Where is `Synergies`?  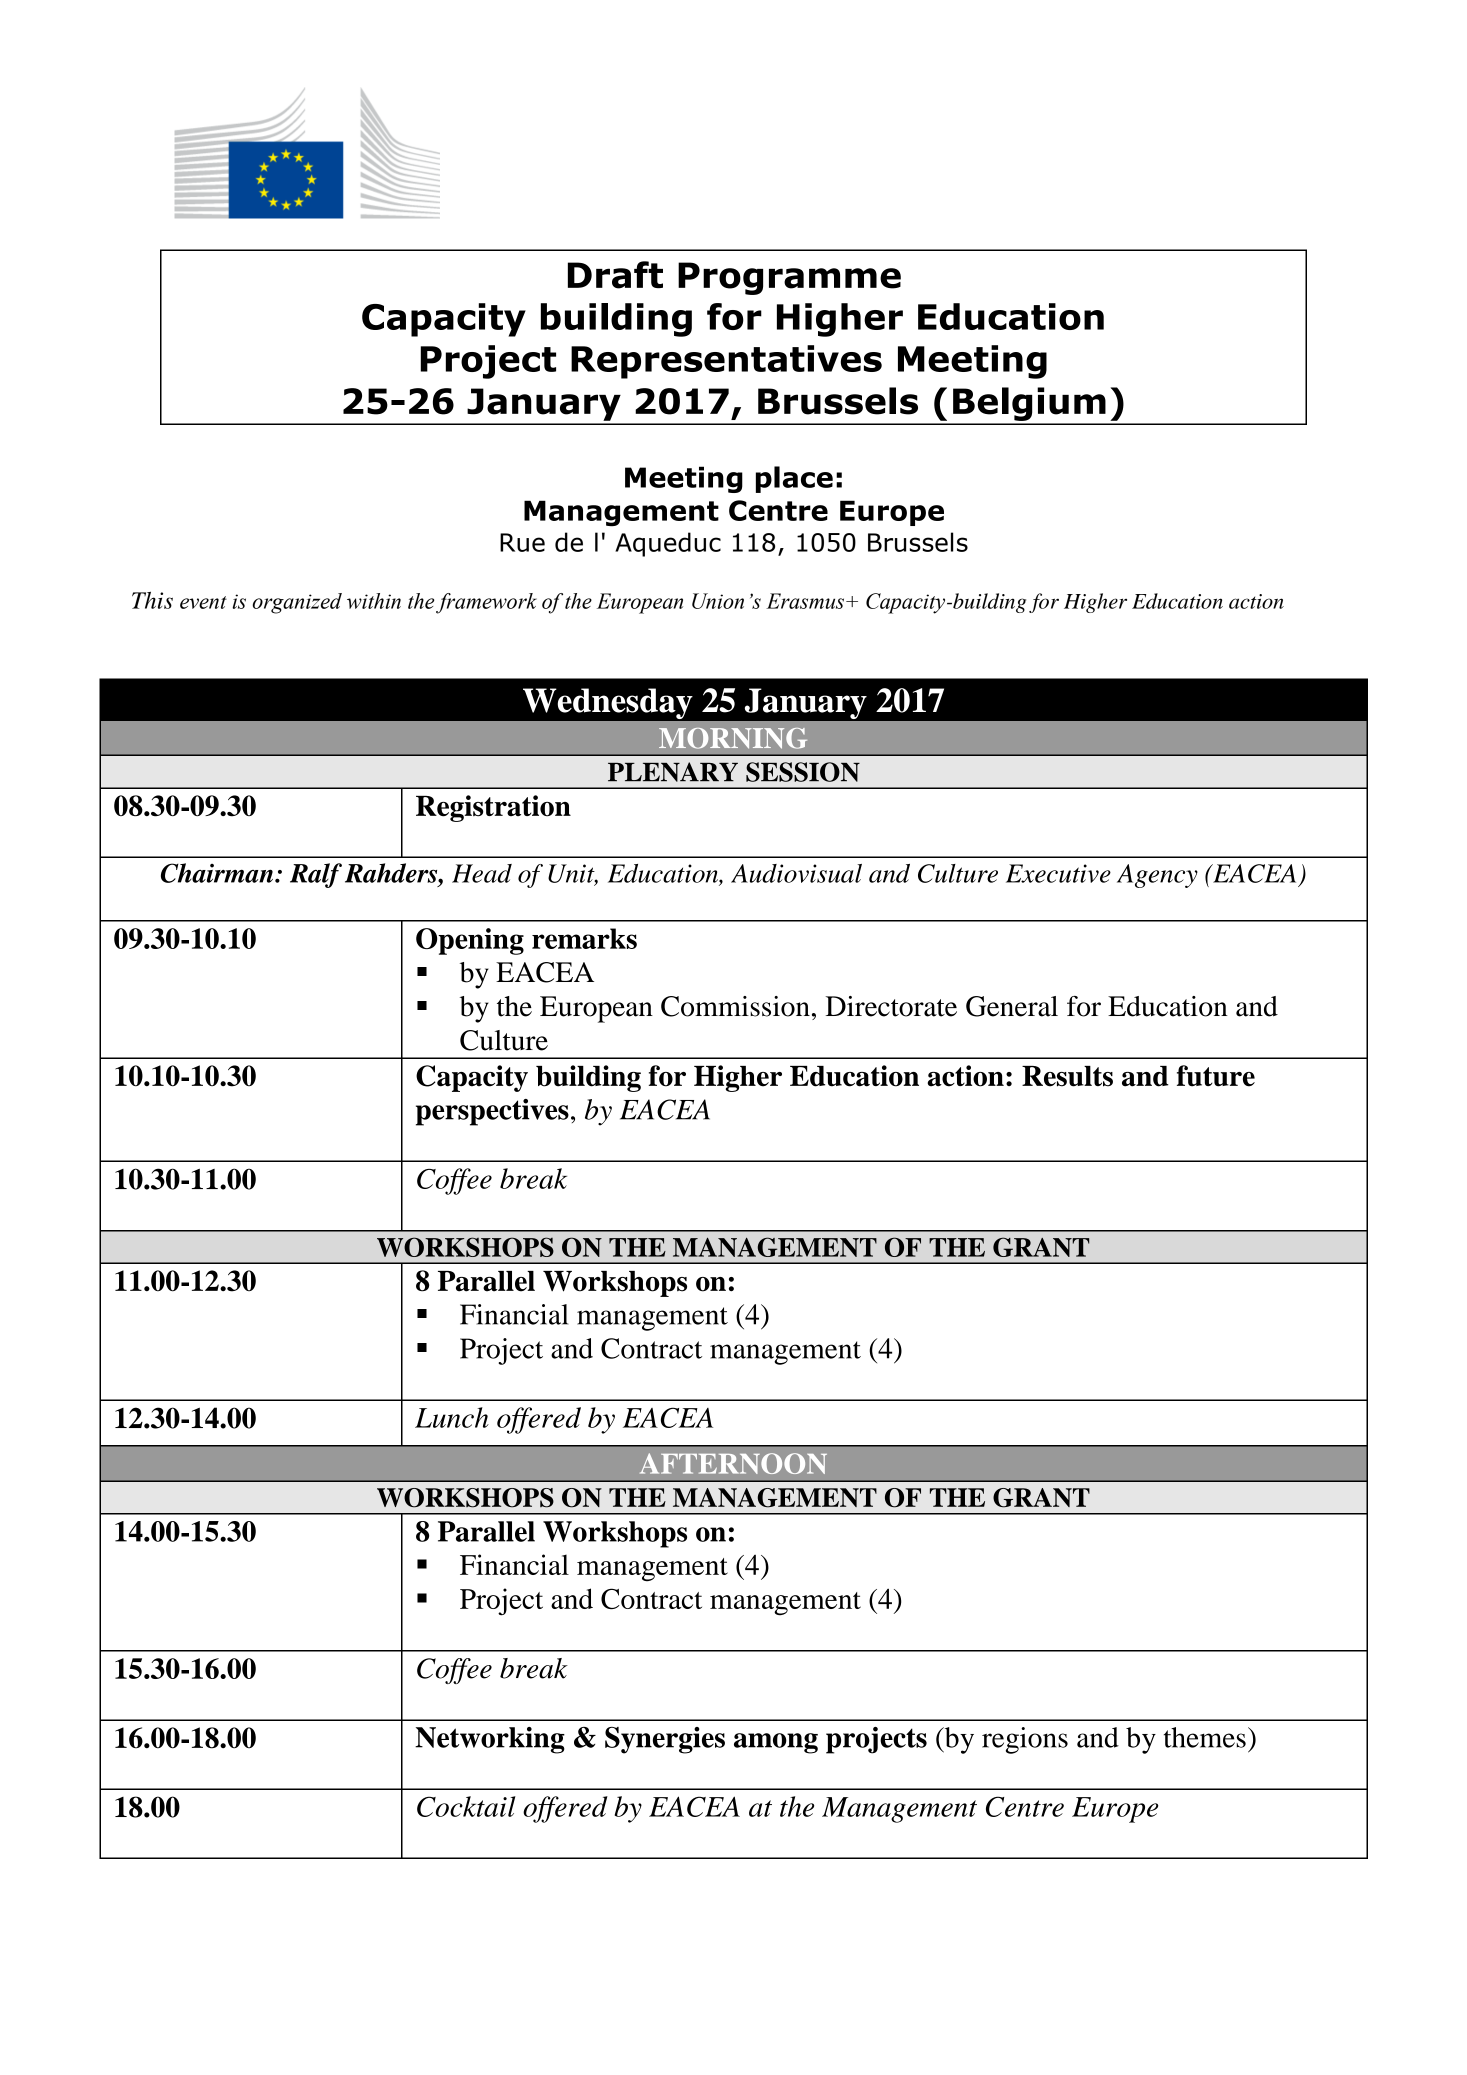
Synergies is located at coordinates (665, 1740).
